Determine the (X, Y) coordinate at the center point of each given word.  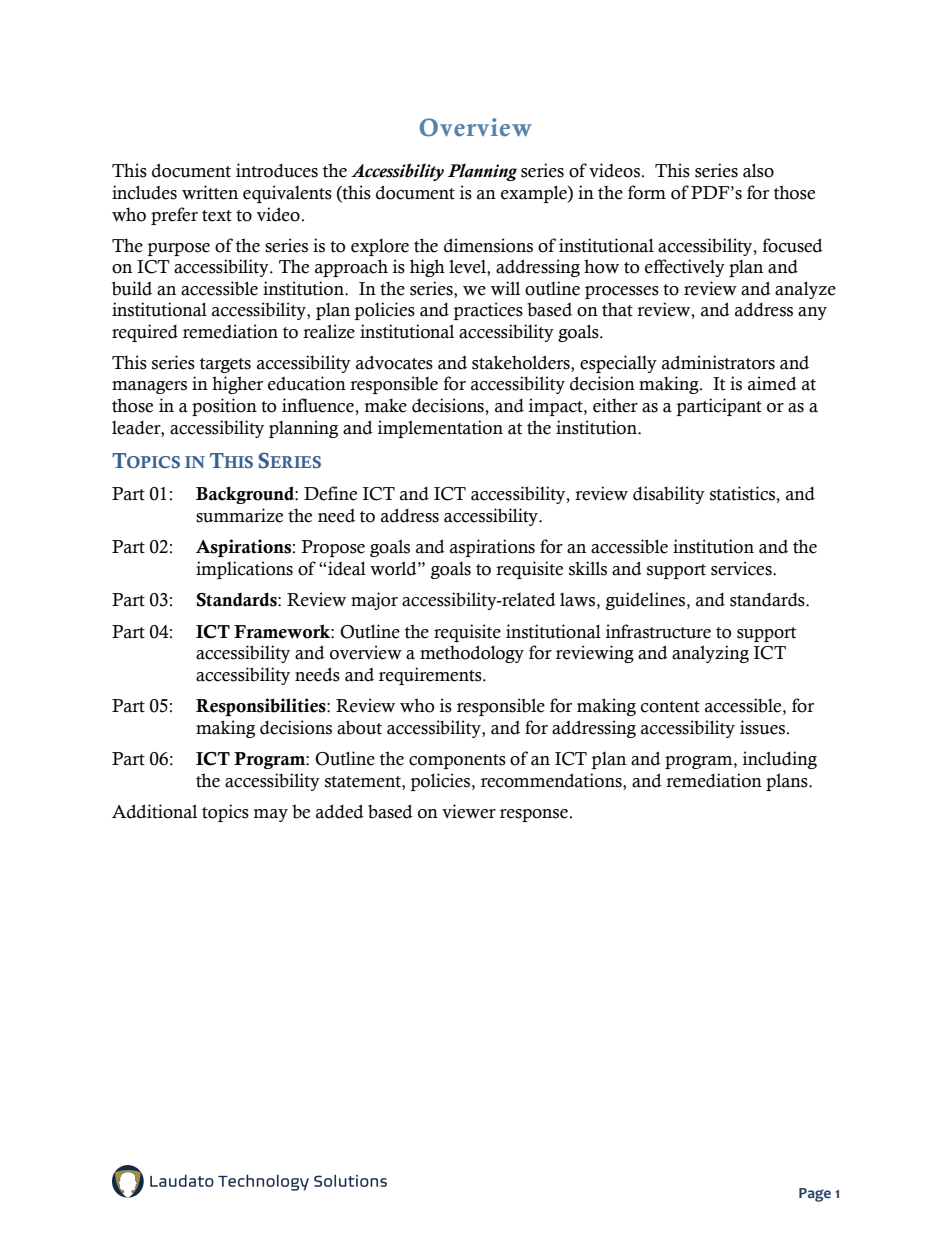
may (271, 815)
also (758, 170)
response (534, 815)
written (210, 192)
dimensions (488, 245)
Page (815, 1195)
